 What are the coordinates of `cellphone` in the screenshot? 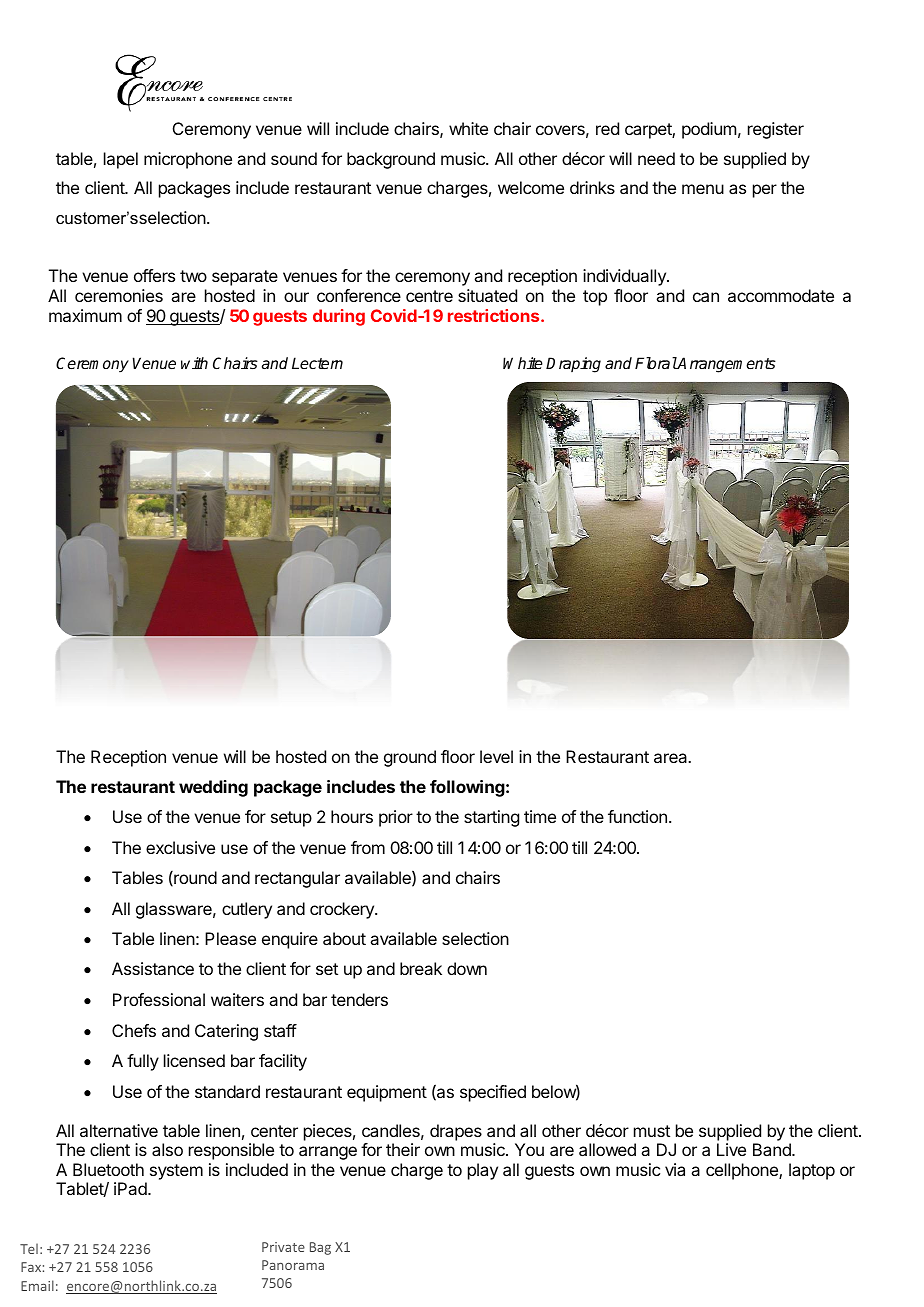 It's located at (743, 1171).
